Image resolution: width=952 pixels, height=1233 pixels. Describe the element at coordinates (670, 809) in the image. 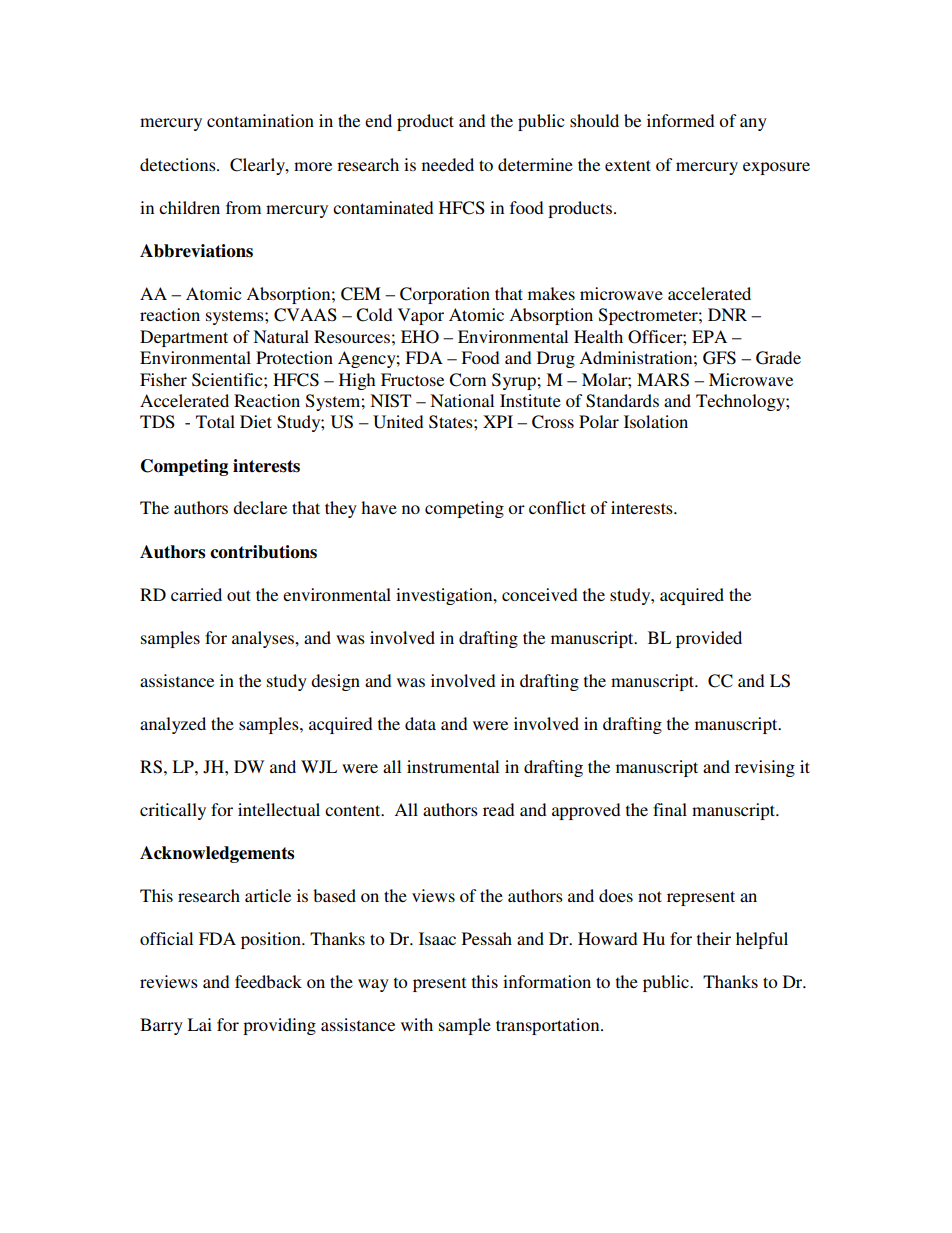

I see `final` at that location.
